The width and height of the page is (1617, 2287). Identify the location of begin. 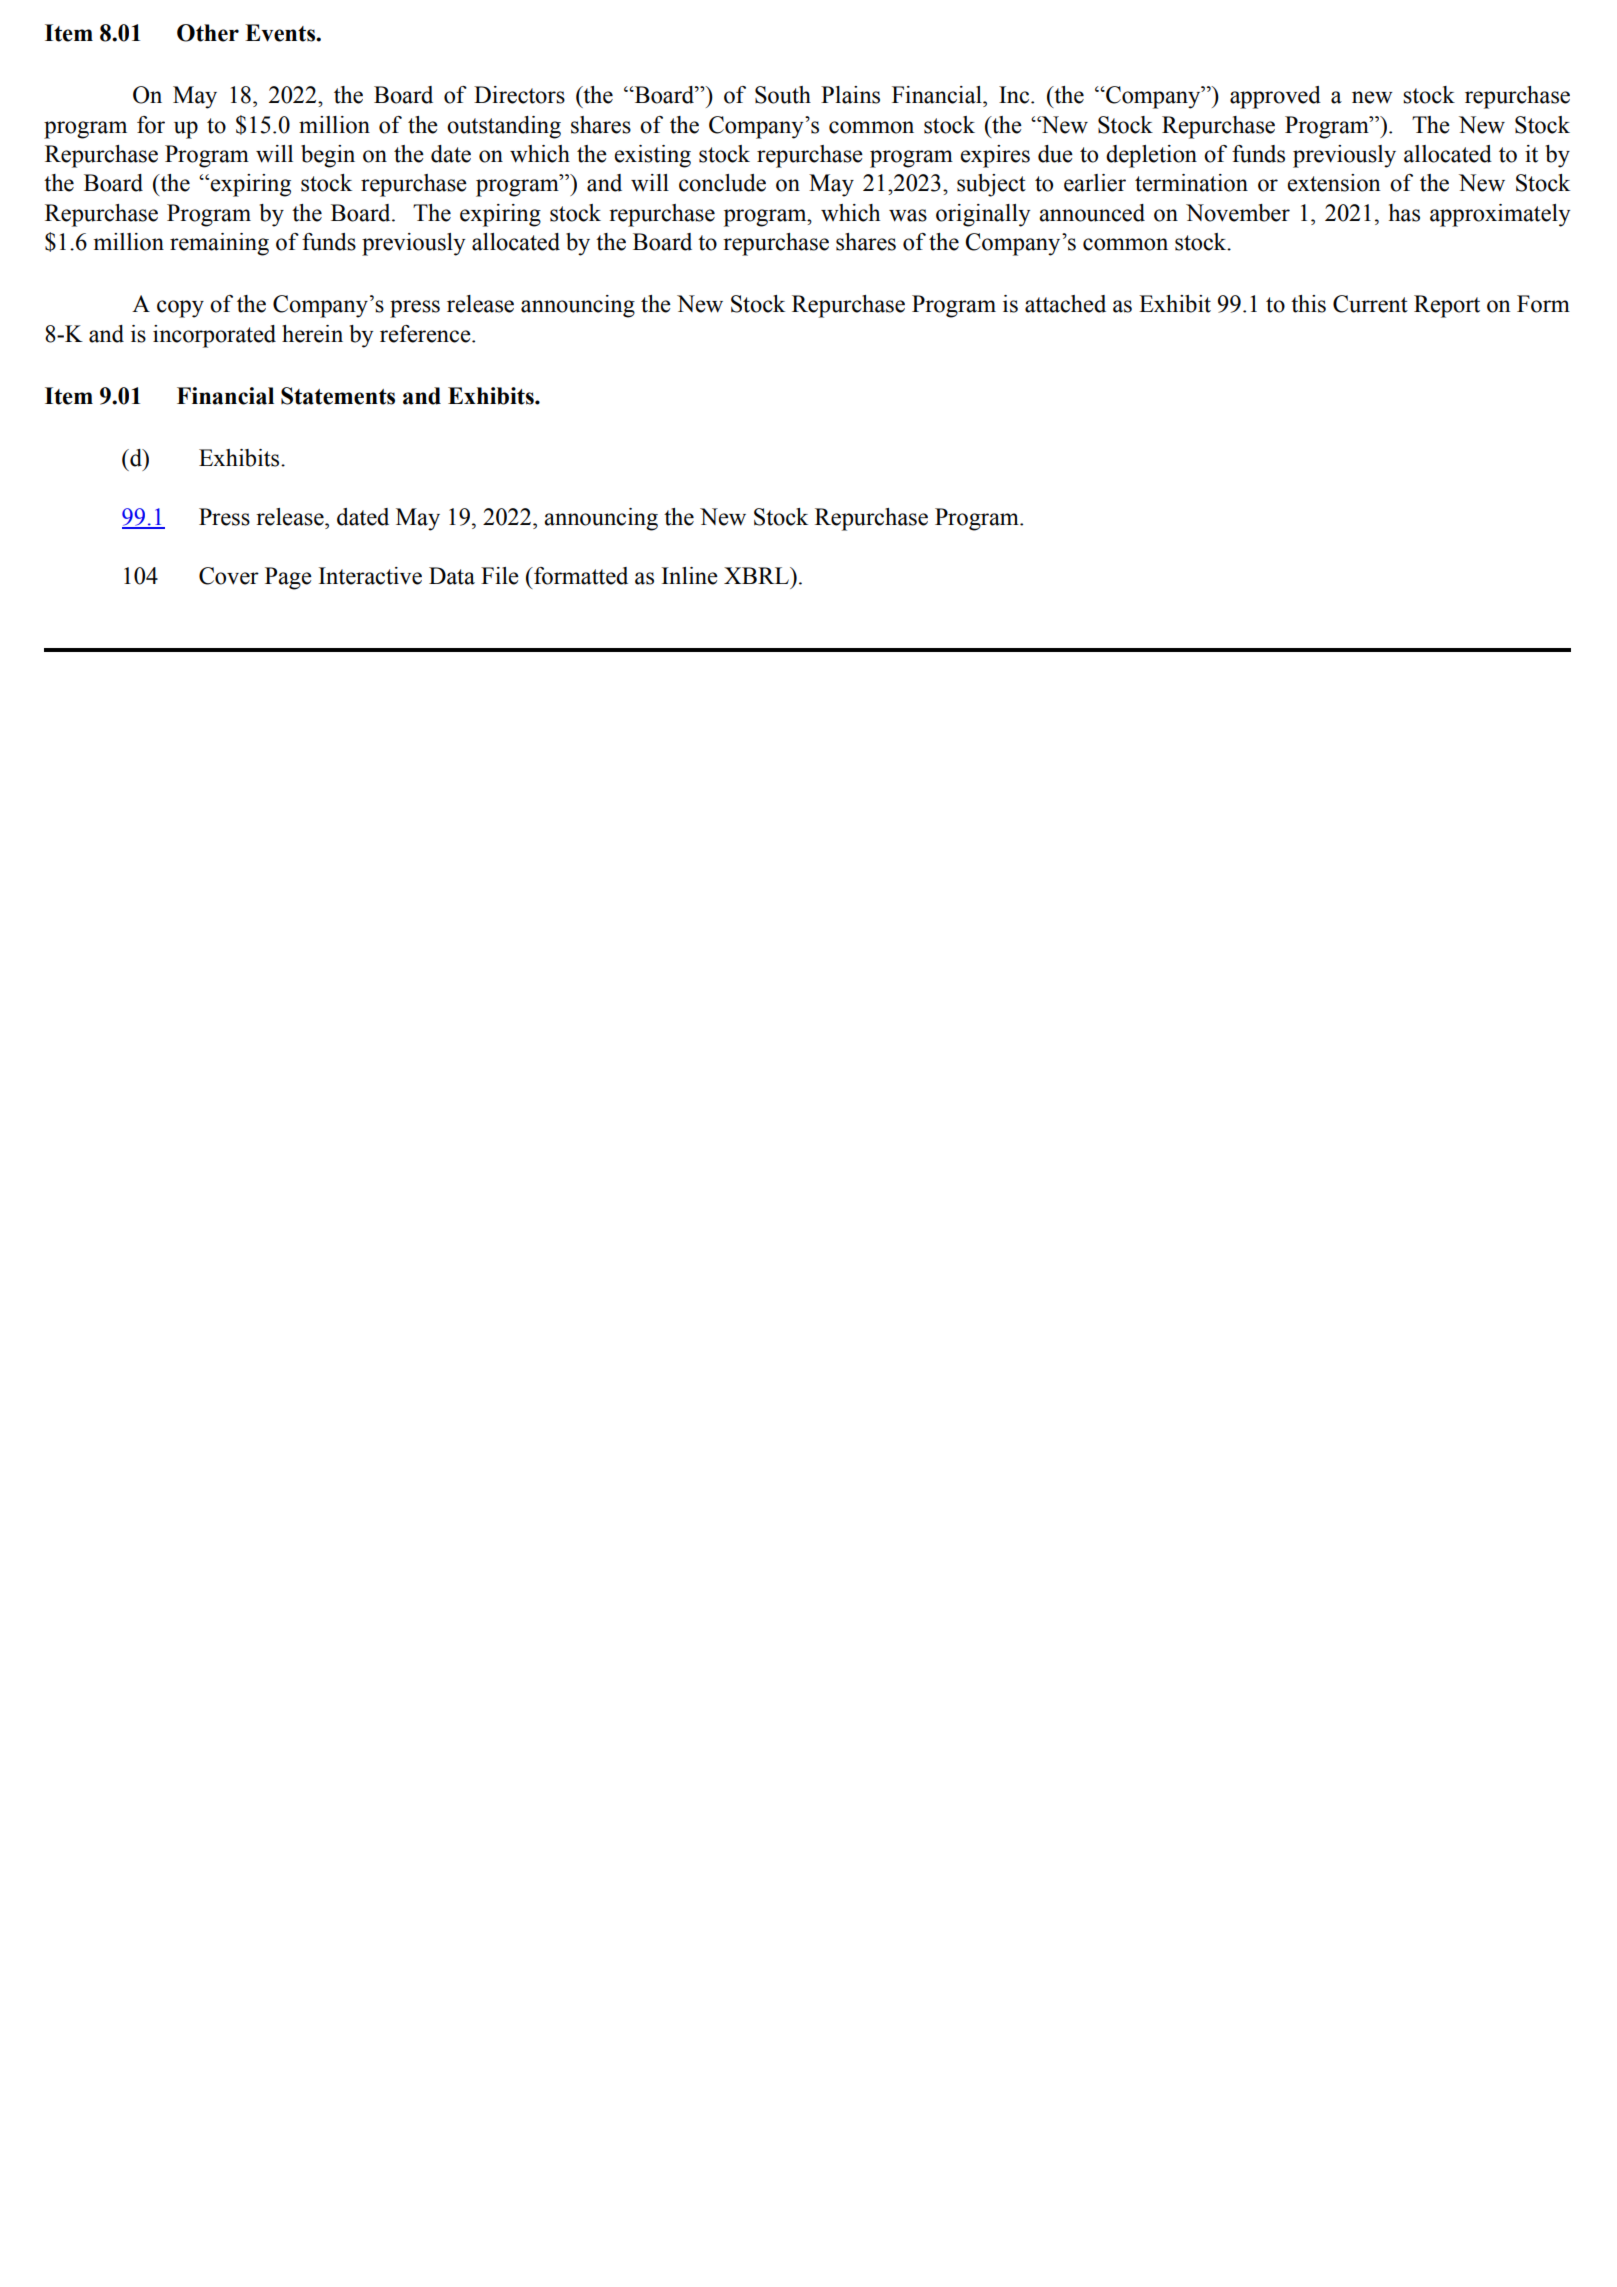
(328, 156).
